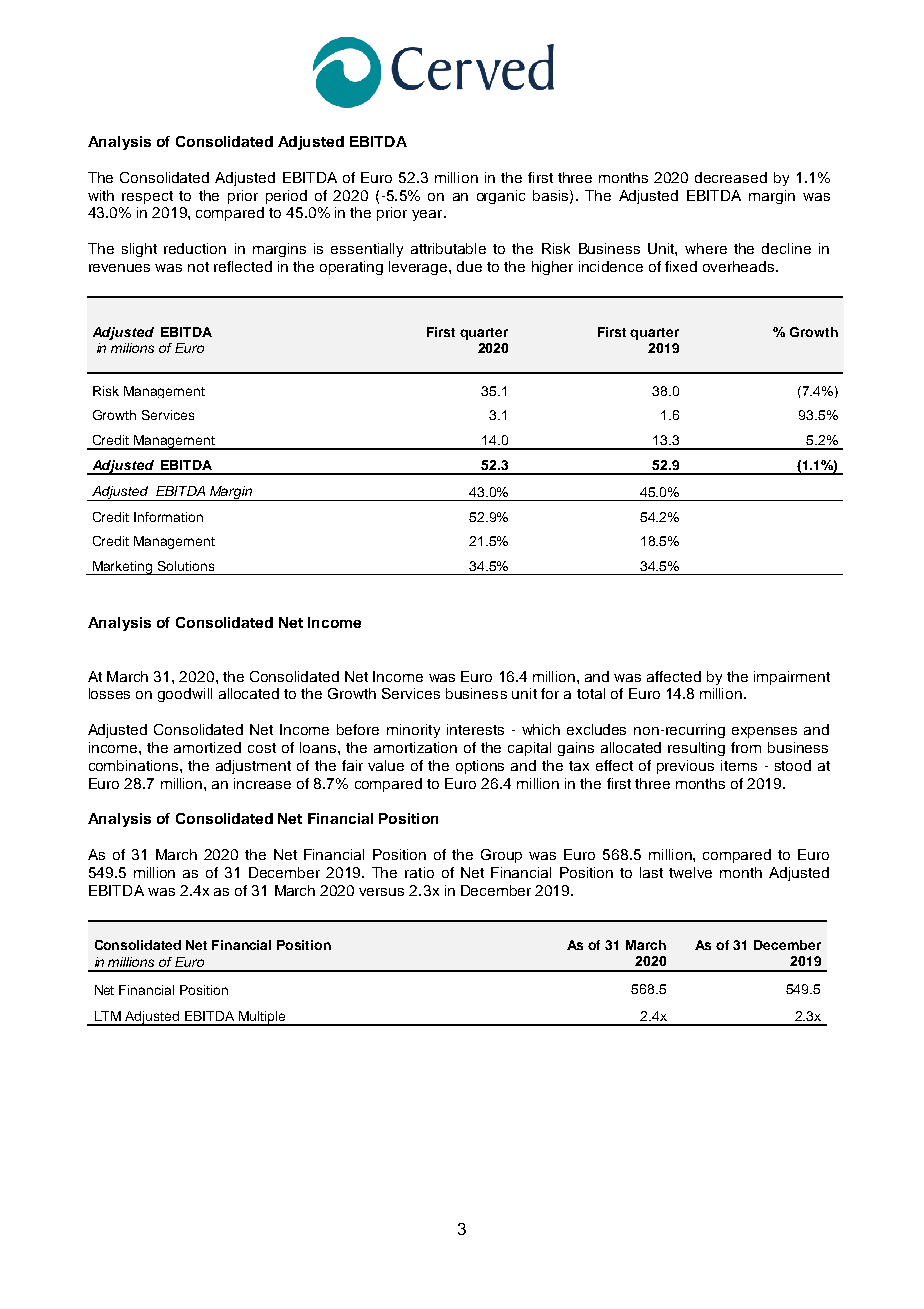 This screenshot has width=924, height=1309. What do you see at coordinates (696, 749) in the screenshot?
I see `resulting` at bounding box center [696, 749].
